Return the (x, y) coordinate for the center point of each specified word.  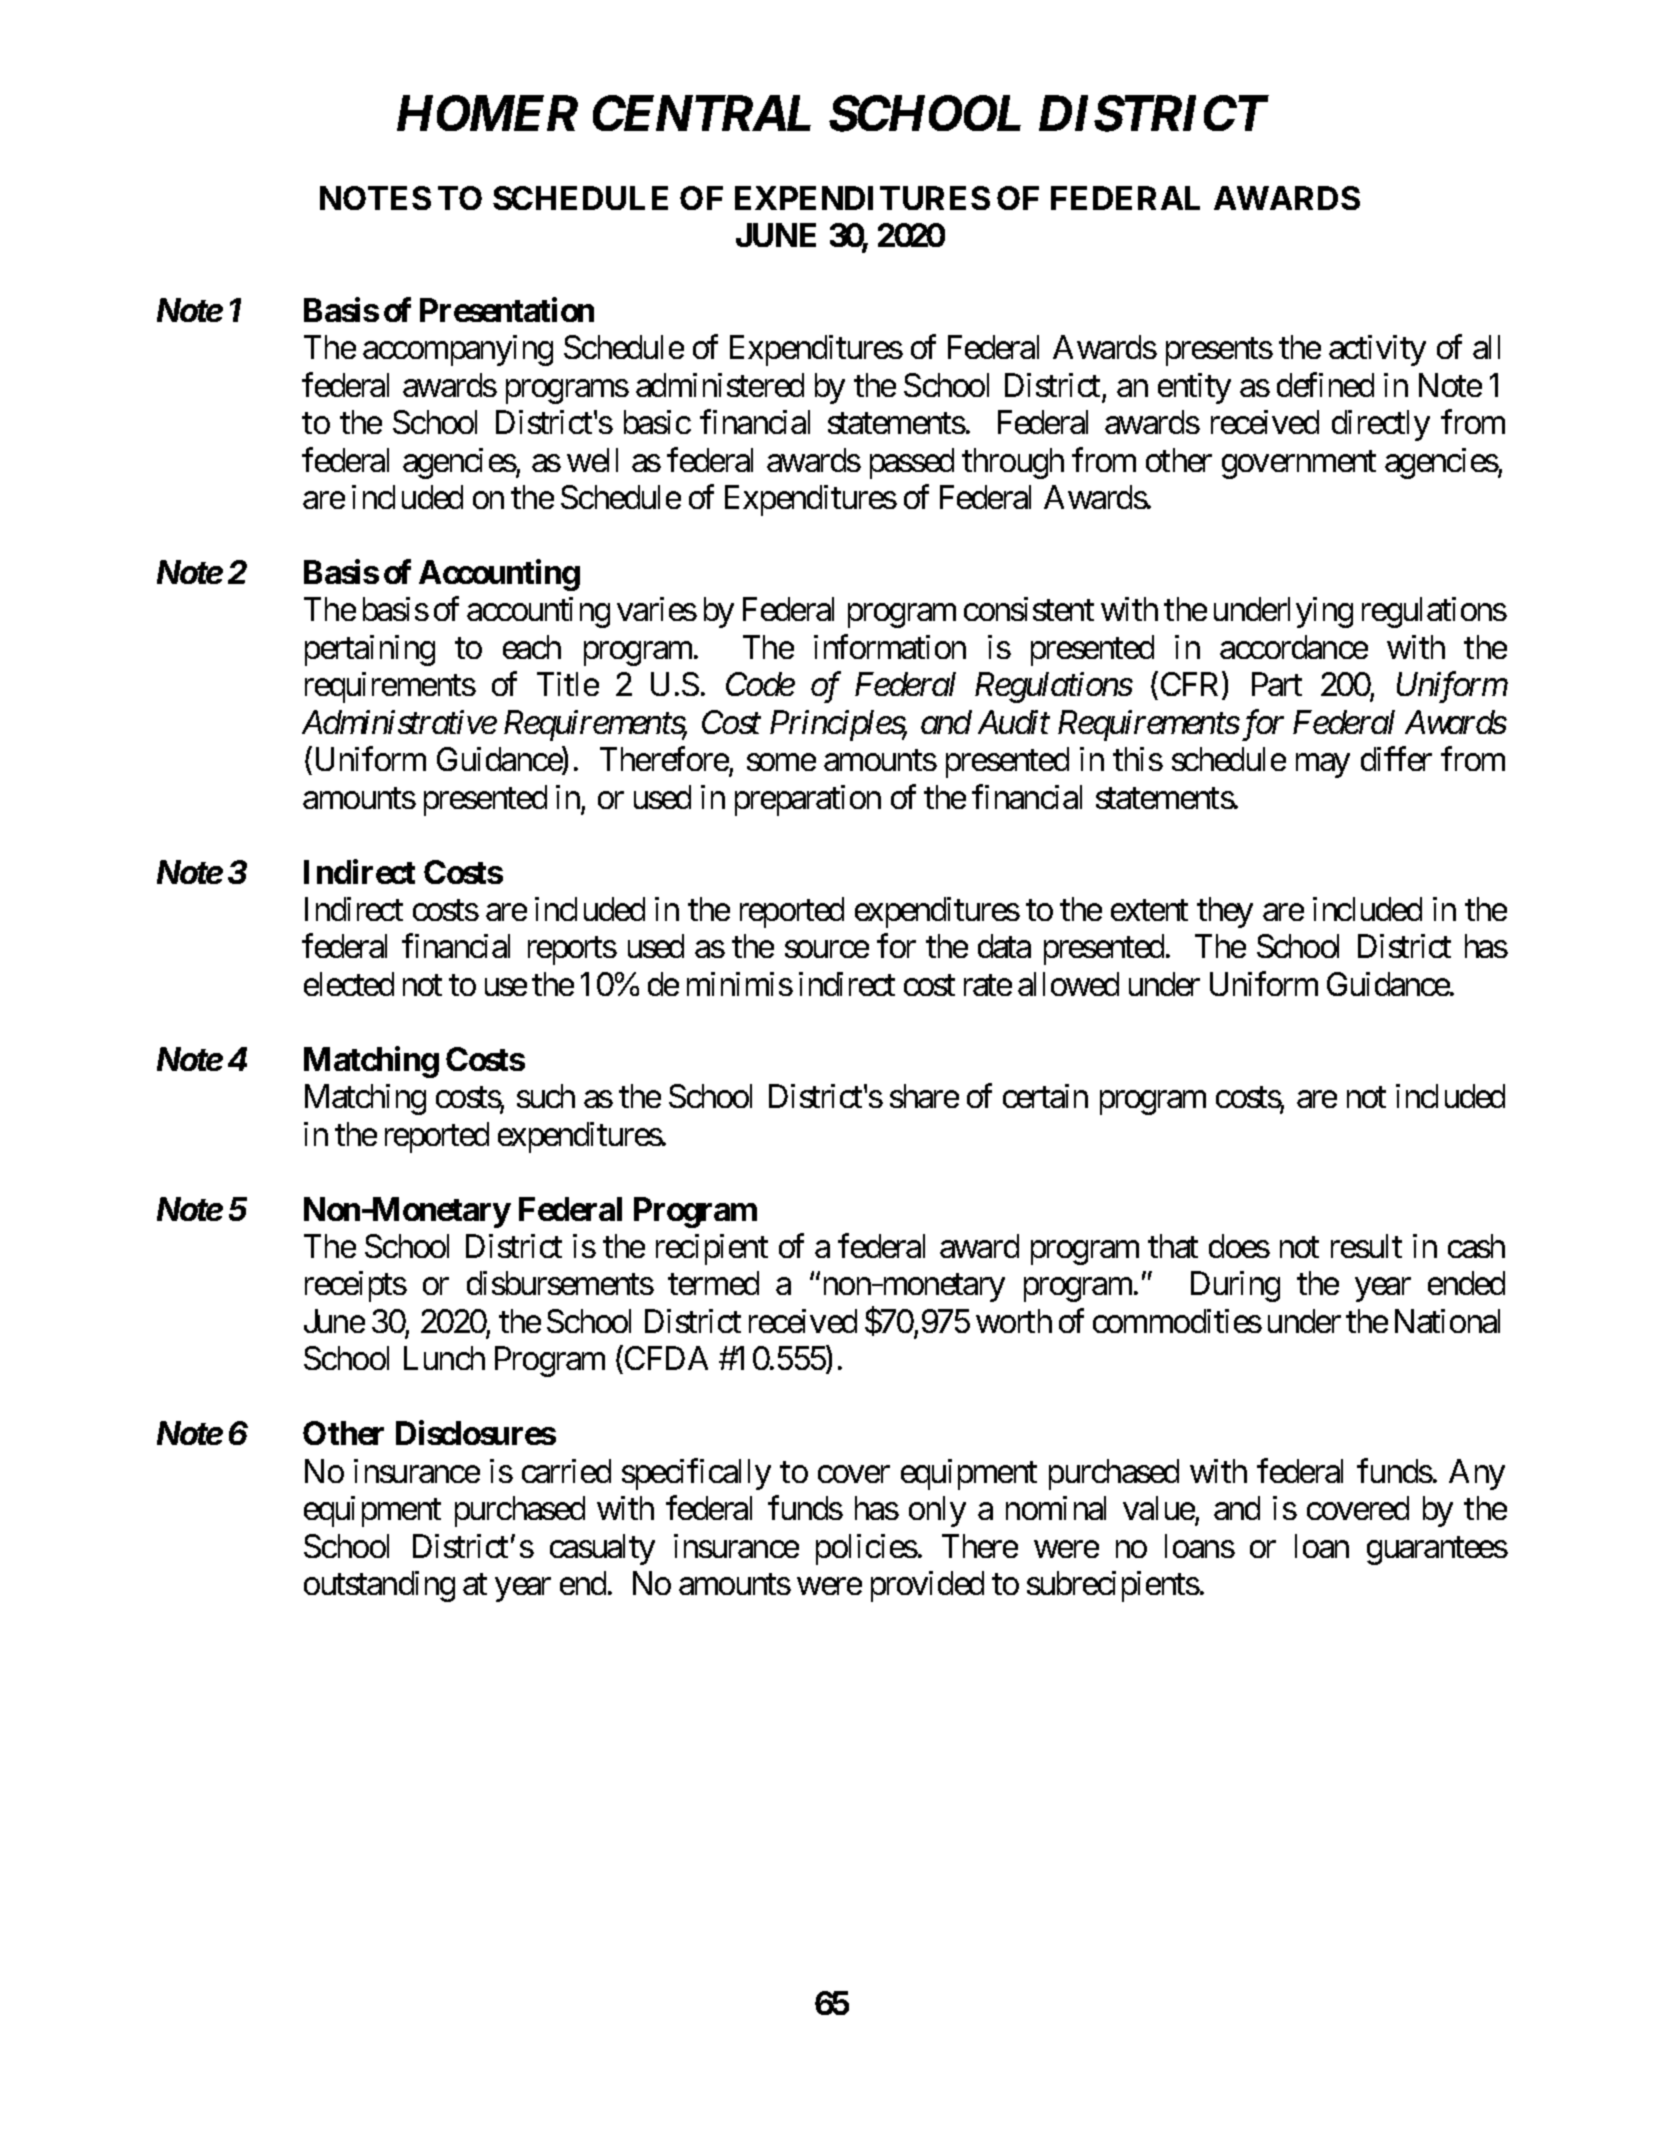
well (592, 460)
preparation (808, 800)
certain (1045, 1096)
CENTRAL (702, 113)
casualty (602, 1549)
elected (349, 984)
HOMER (487, 113)
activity (1377, 350)
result (1366, 1246)
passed (912, 463)
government (1299, 465)
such (546, 1096)
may (1323, 766)
